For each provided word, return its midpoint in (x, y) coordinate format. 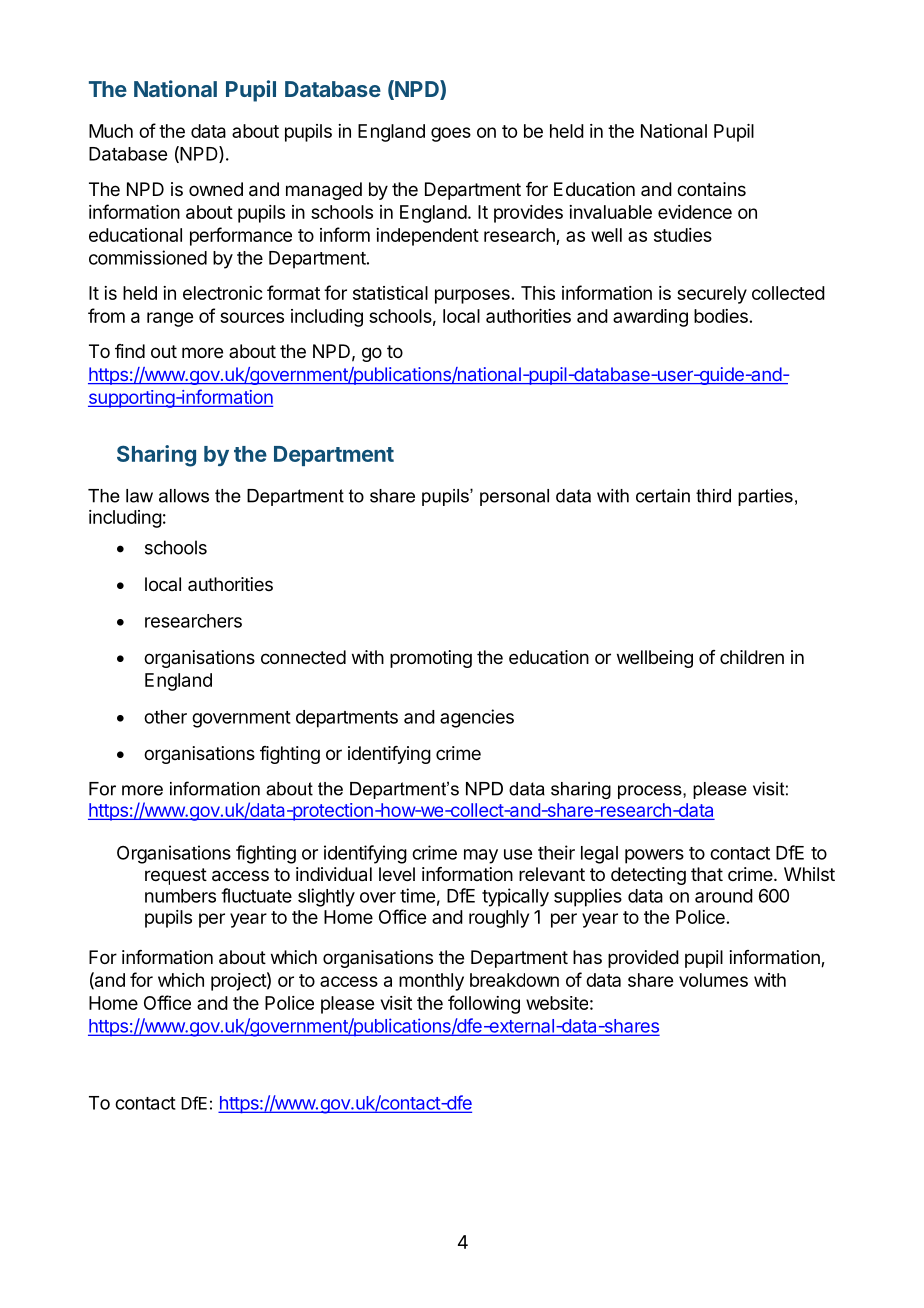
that (707, 874)
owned (216, 189)
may (481, 856)
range (170, 319)
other (165, 717)
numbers (180, 896)
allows (184, 496)
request (176, 876)
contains (711, 189)
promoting (431, 659)
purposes (472, 296)
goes (451, 134)
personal (514, 497)
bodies (721, 316)
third (713, 496)
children (752, 657)
